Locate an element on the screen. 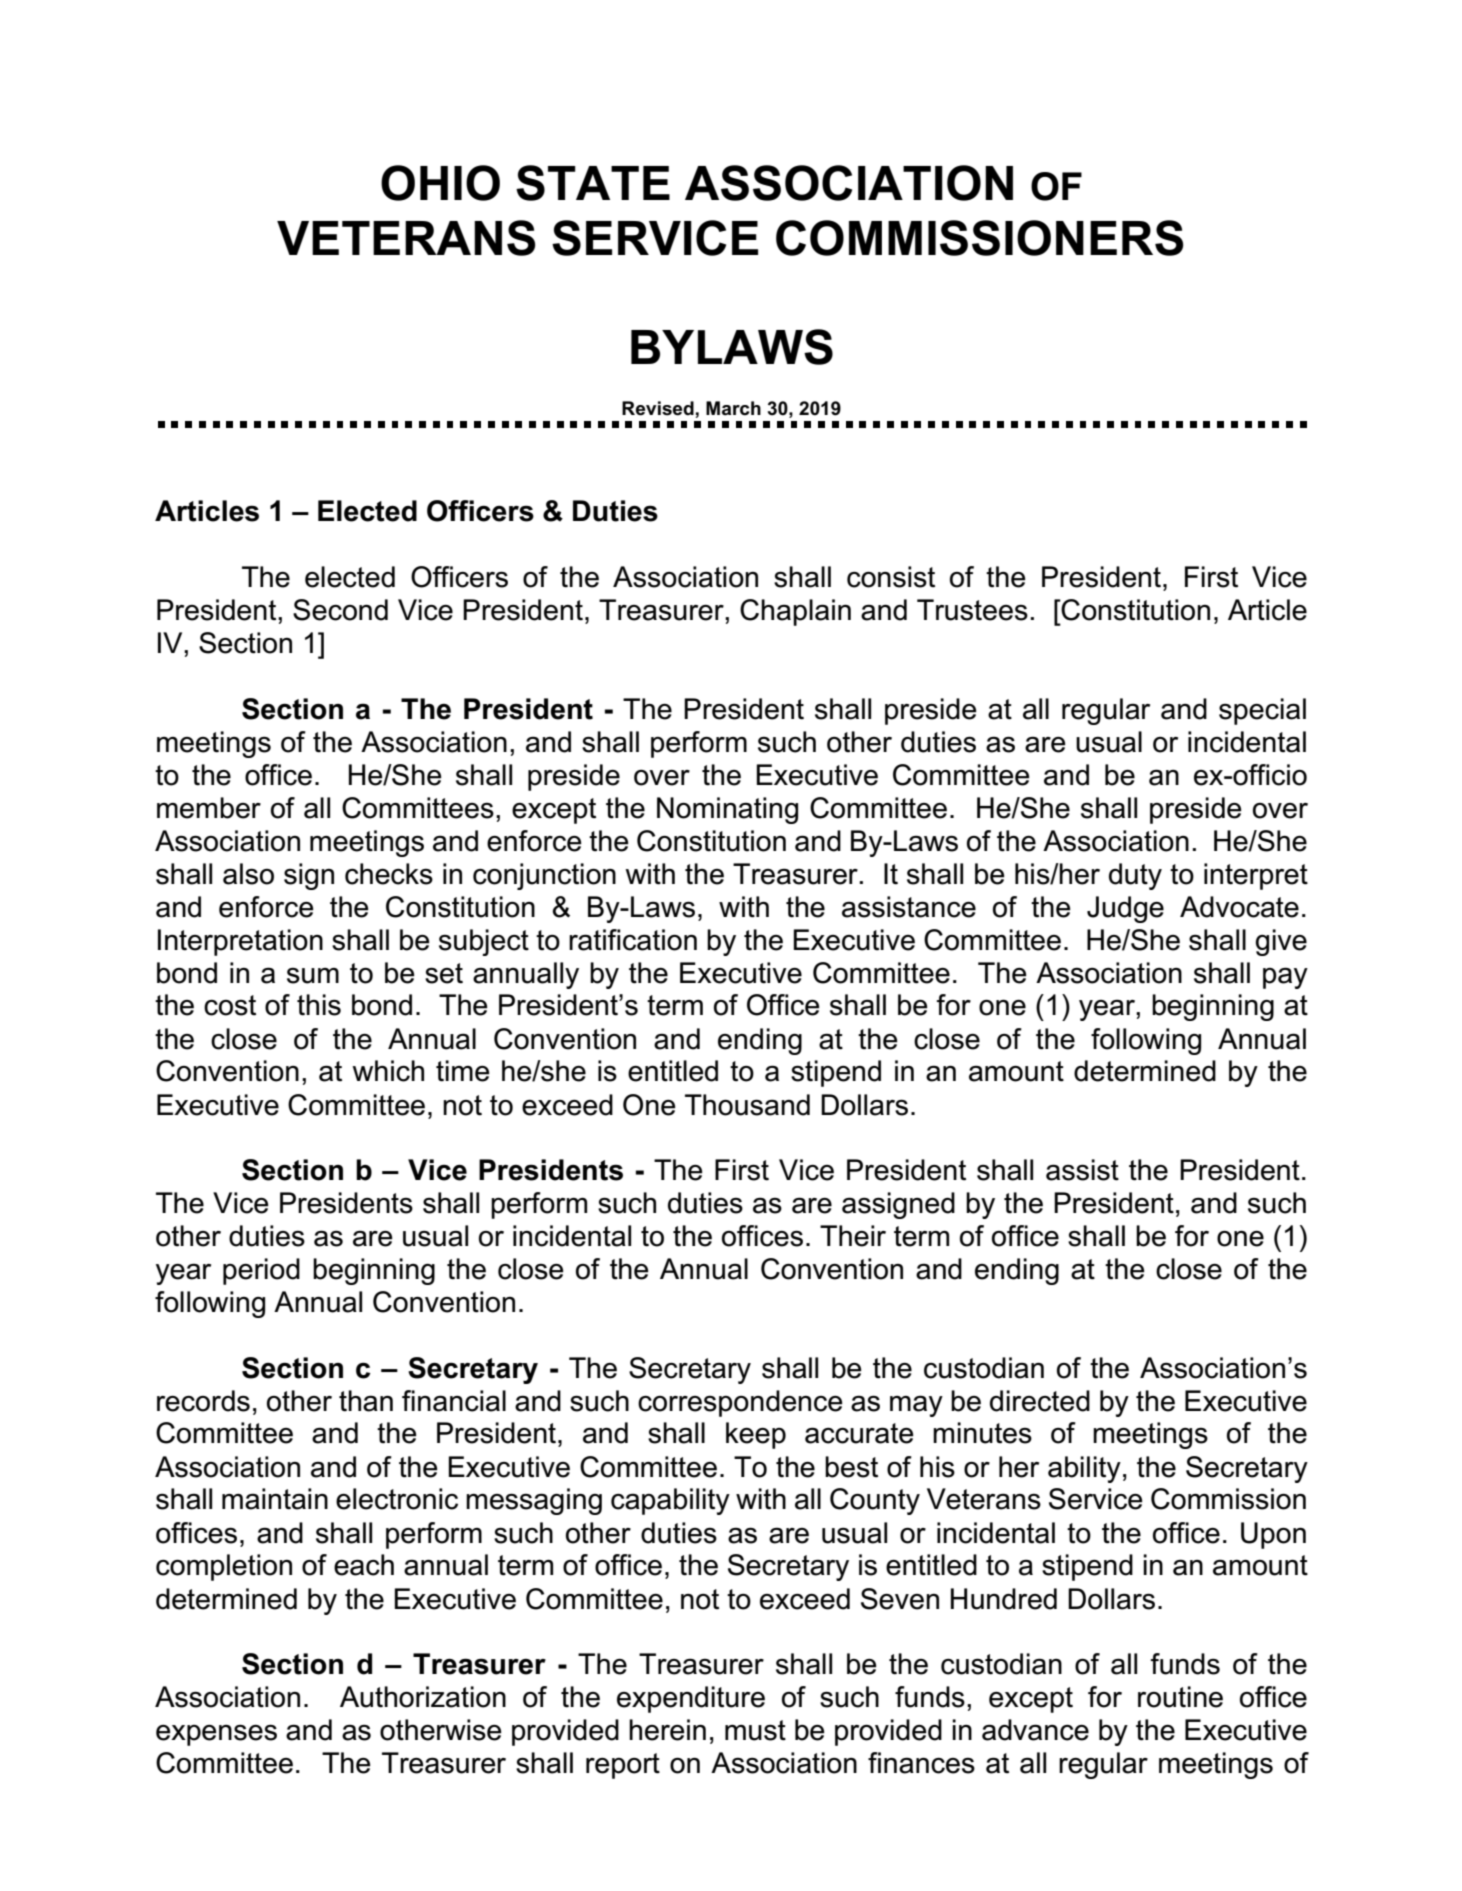 This screenshot has height=1891, width=1462. STATE is located at coordinates (593, 183).
